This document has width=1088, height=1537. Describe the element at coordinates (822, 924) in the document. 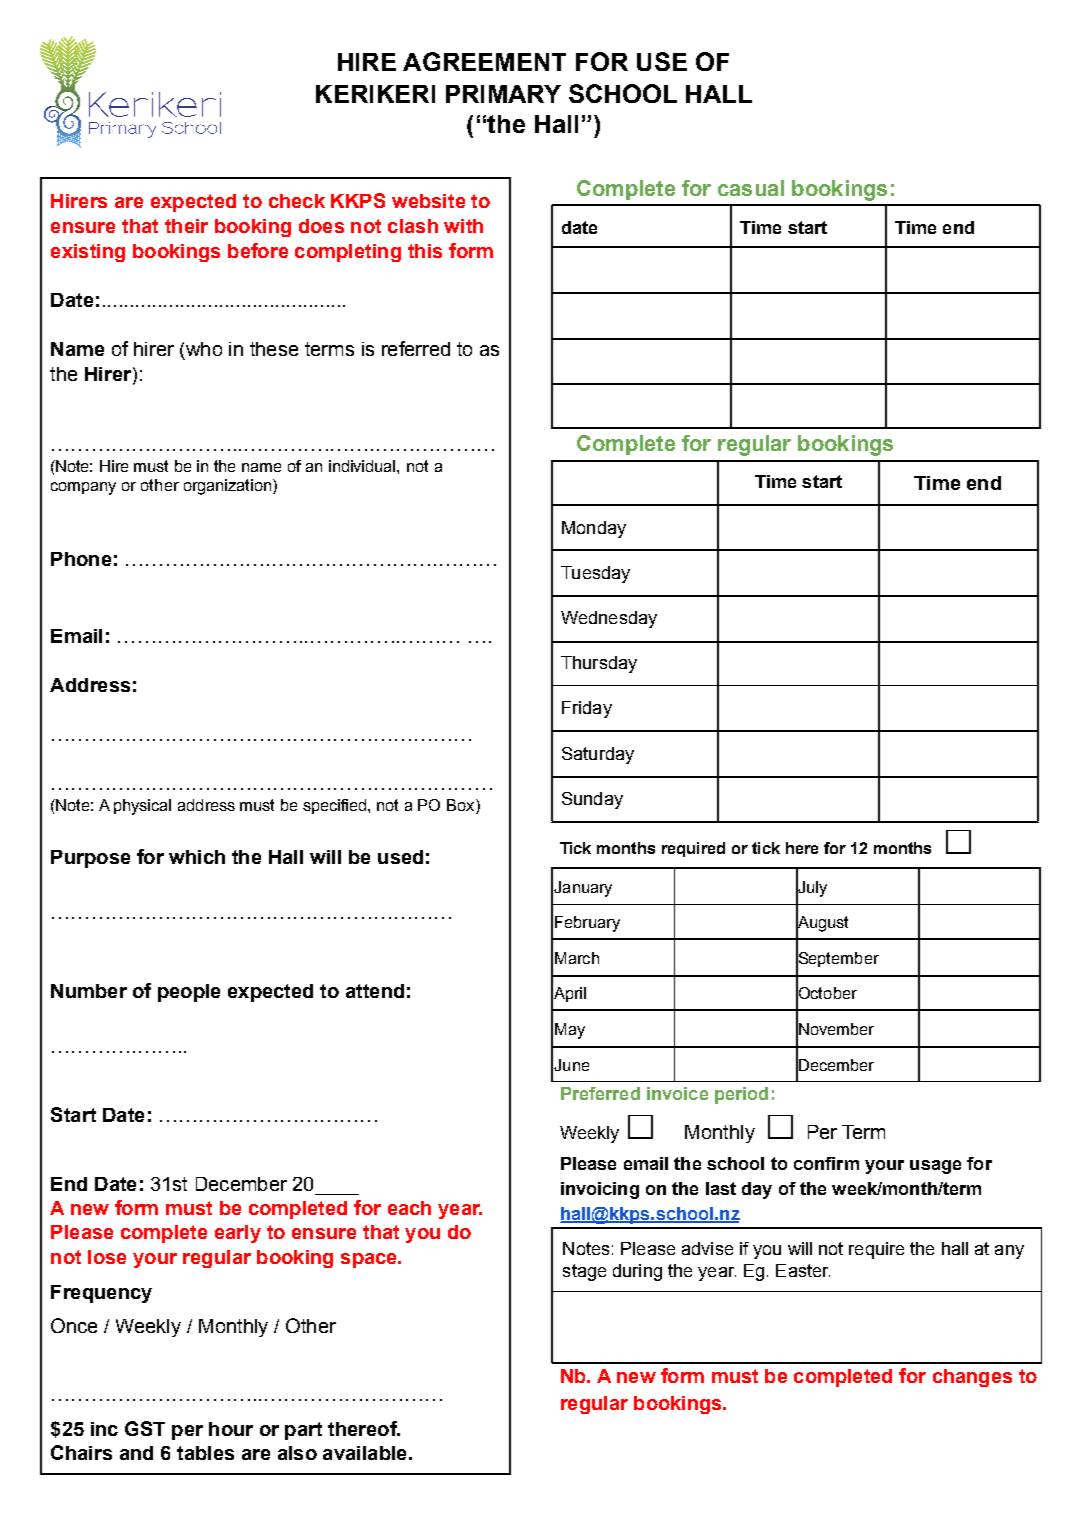

I see `August` at that location.
